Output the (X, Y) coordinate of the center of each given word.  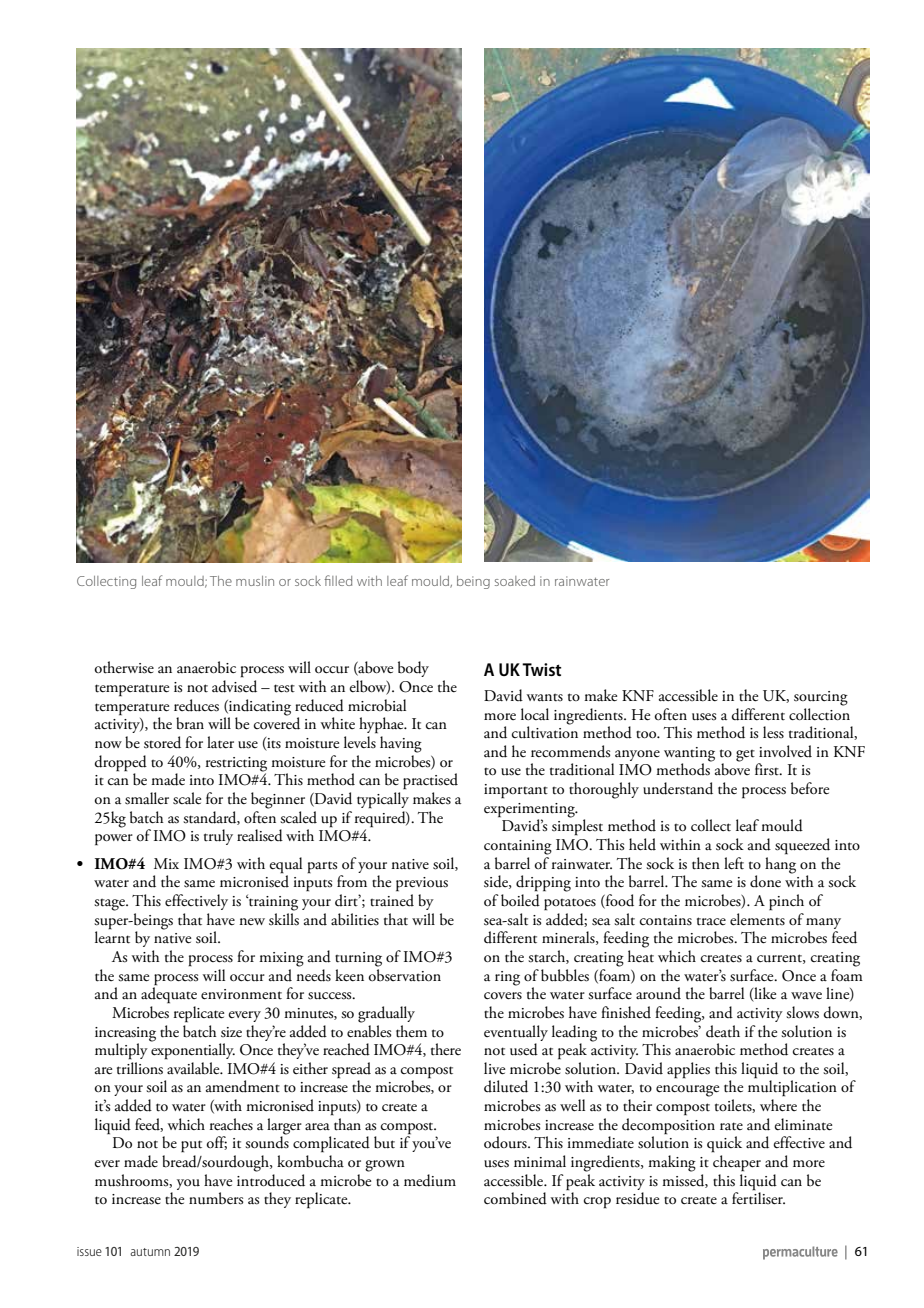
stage (110, 905)
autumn (150, 1252)
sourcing (821, 698)
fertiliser (758, 1197)
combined (515, 1198)
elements (757, 918)
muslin (255, 581)
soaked (515, 581)
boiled (520, 900)
